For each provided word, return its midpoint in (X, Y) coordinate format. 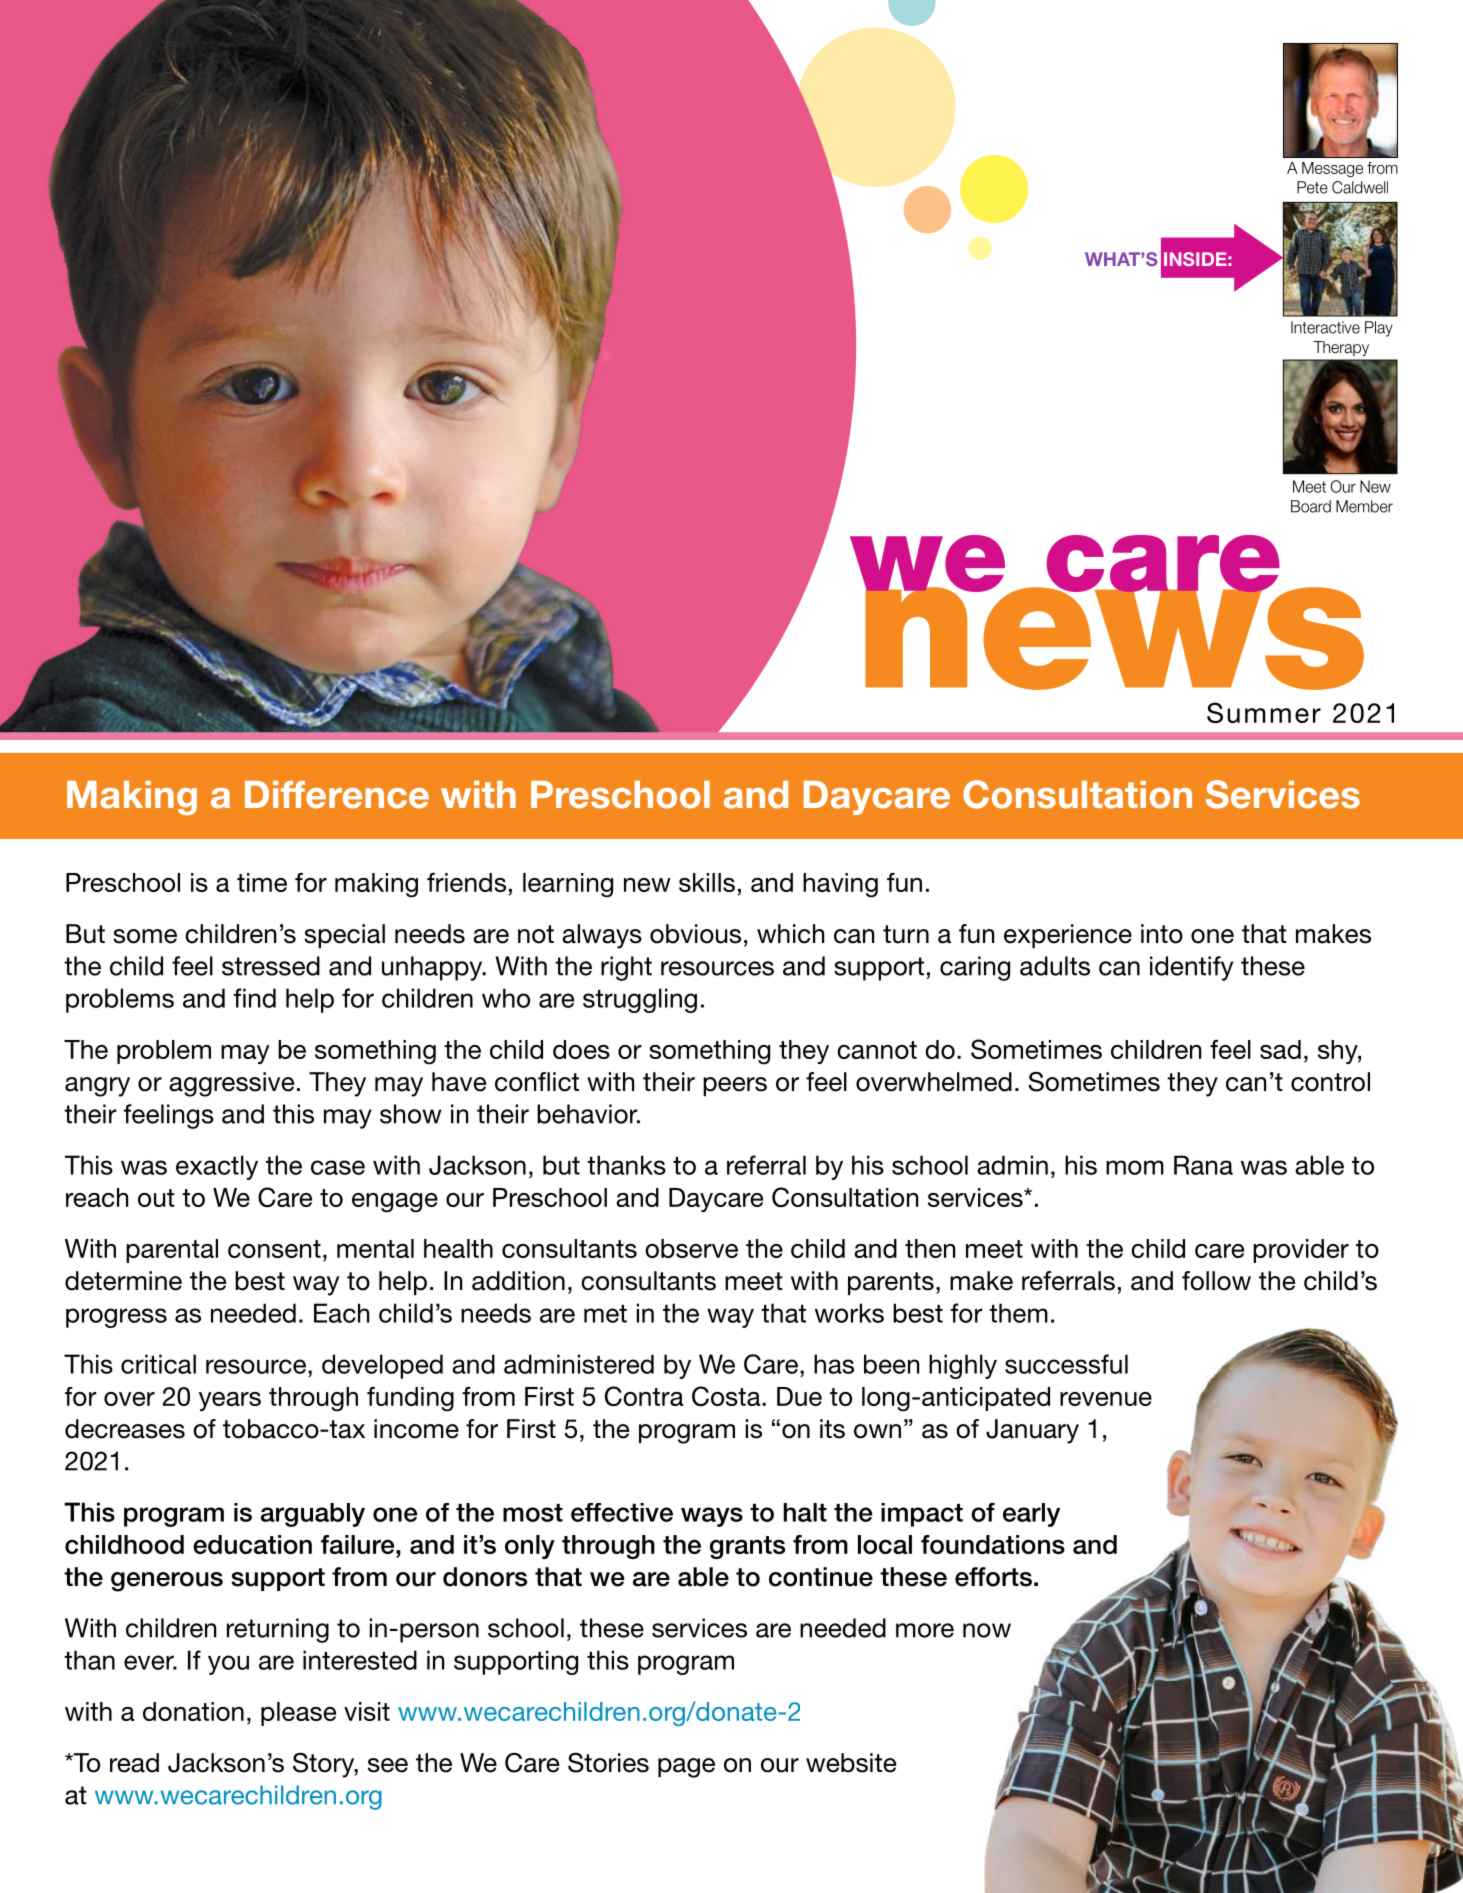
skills (707, 882)
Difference (337, 795)
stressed (271, 966)
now (987, 1630)
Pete (1312, 187)
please (298, 1714)
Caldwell (1360, 187)
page (686, 1768)
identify (1191, 968)
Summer (1264, 712)
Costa (727, 1396)
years (230, 1401)
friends (466, 882)
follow (1216, 1281)
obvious (695, 934)
